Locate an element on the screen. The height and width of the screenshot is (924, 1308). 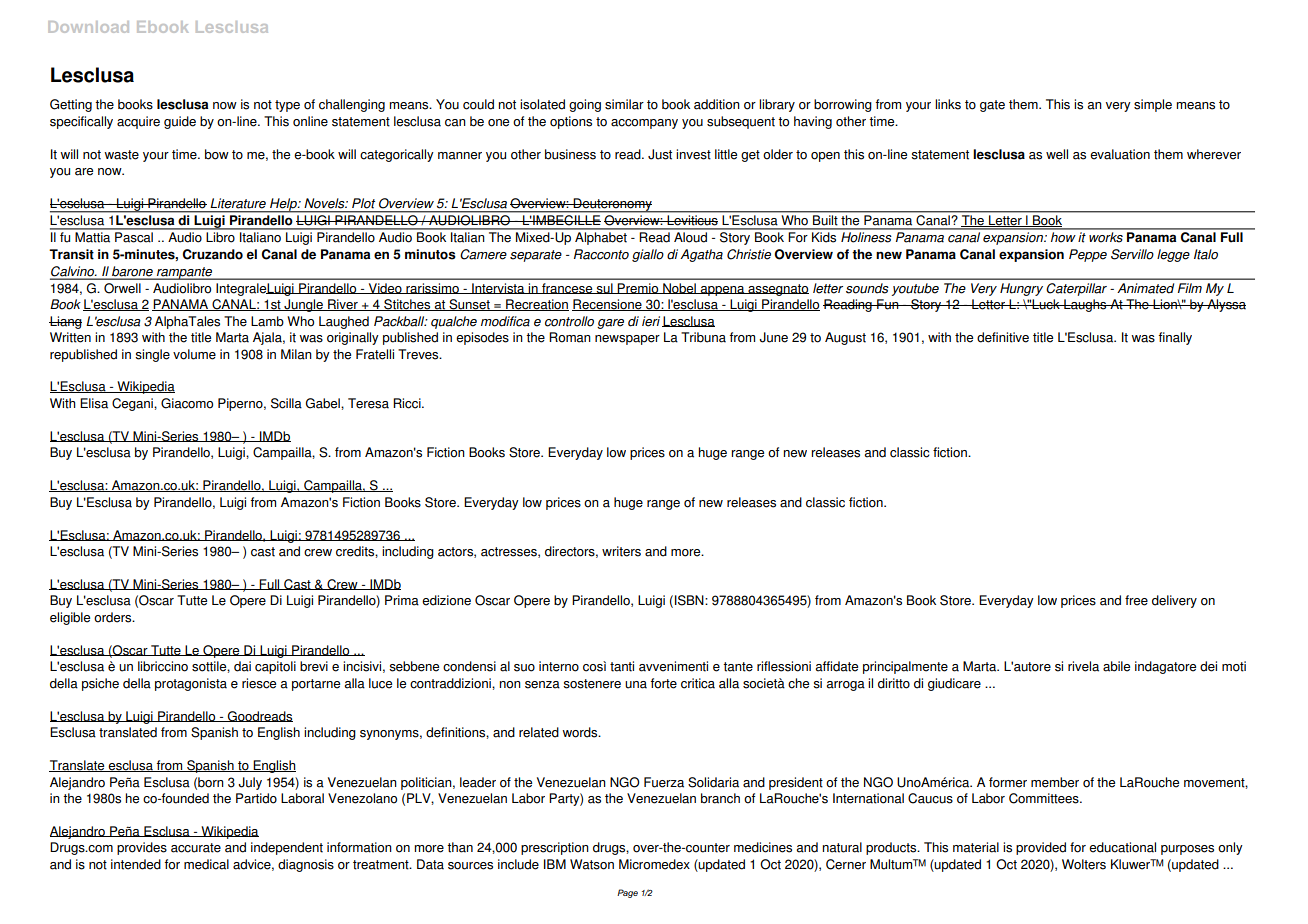
Watson is located at coordinates (592, 864).
